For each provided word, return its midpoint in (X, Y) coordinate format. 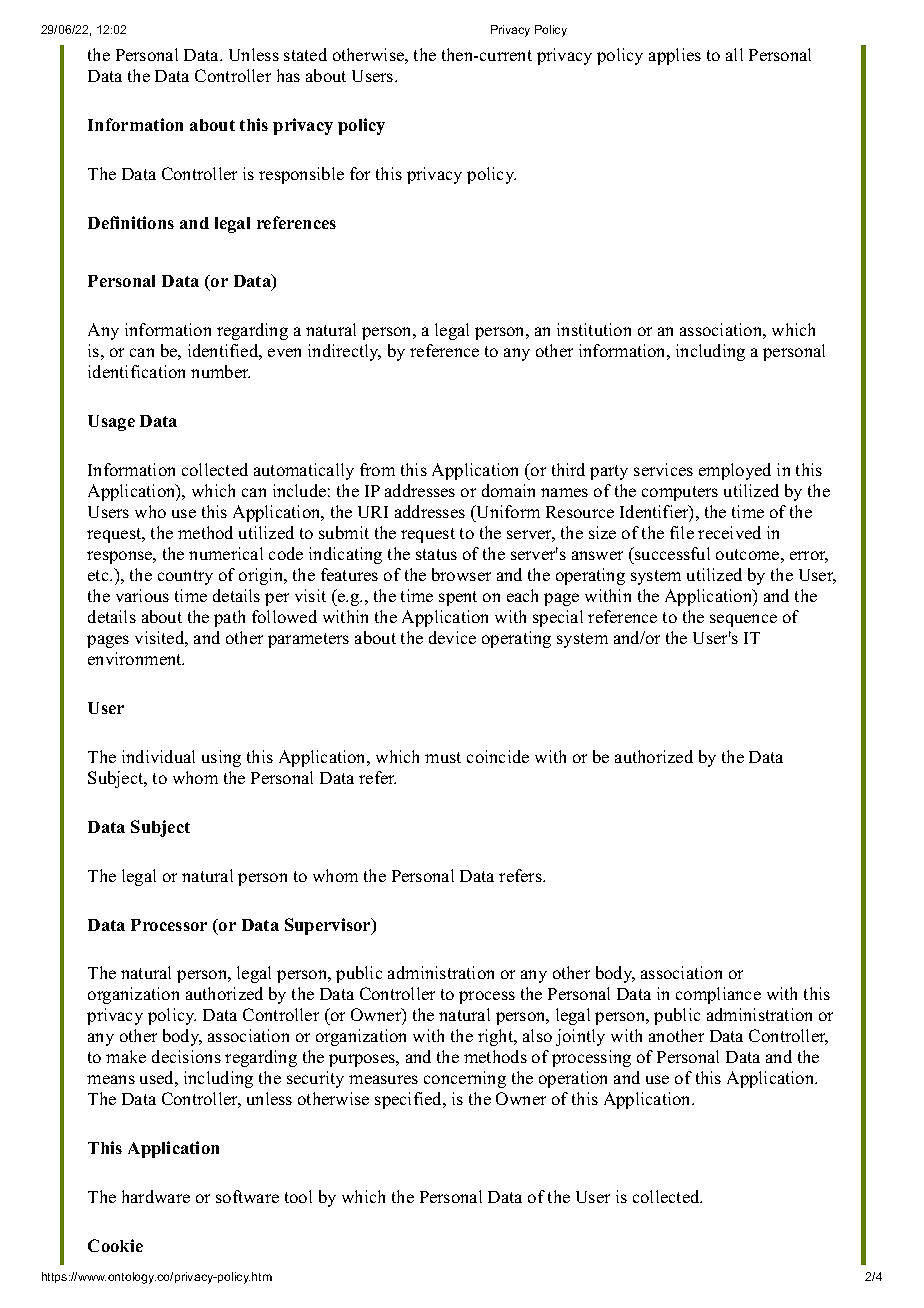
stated (305, 54)
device (452, 637)
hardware (156, 1196)
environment (136, 658)
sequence (743, 620)
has (288, 75)
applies (675, 56)
